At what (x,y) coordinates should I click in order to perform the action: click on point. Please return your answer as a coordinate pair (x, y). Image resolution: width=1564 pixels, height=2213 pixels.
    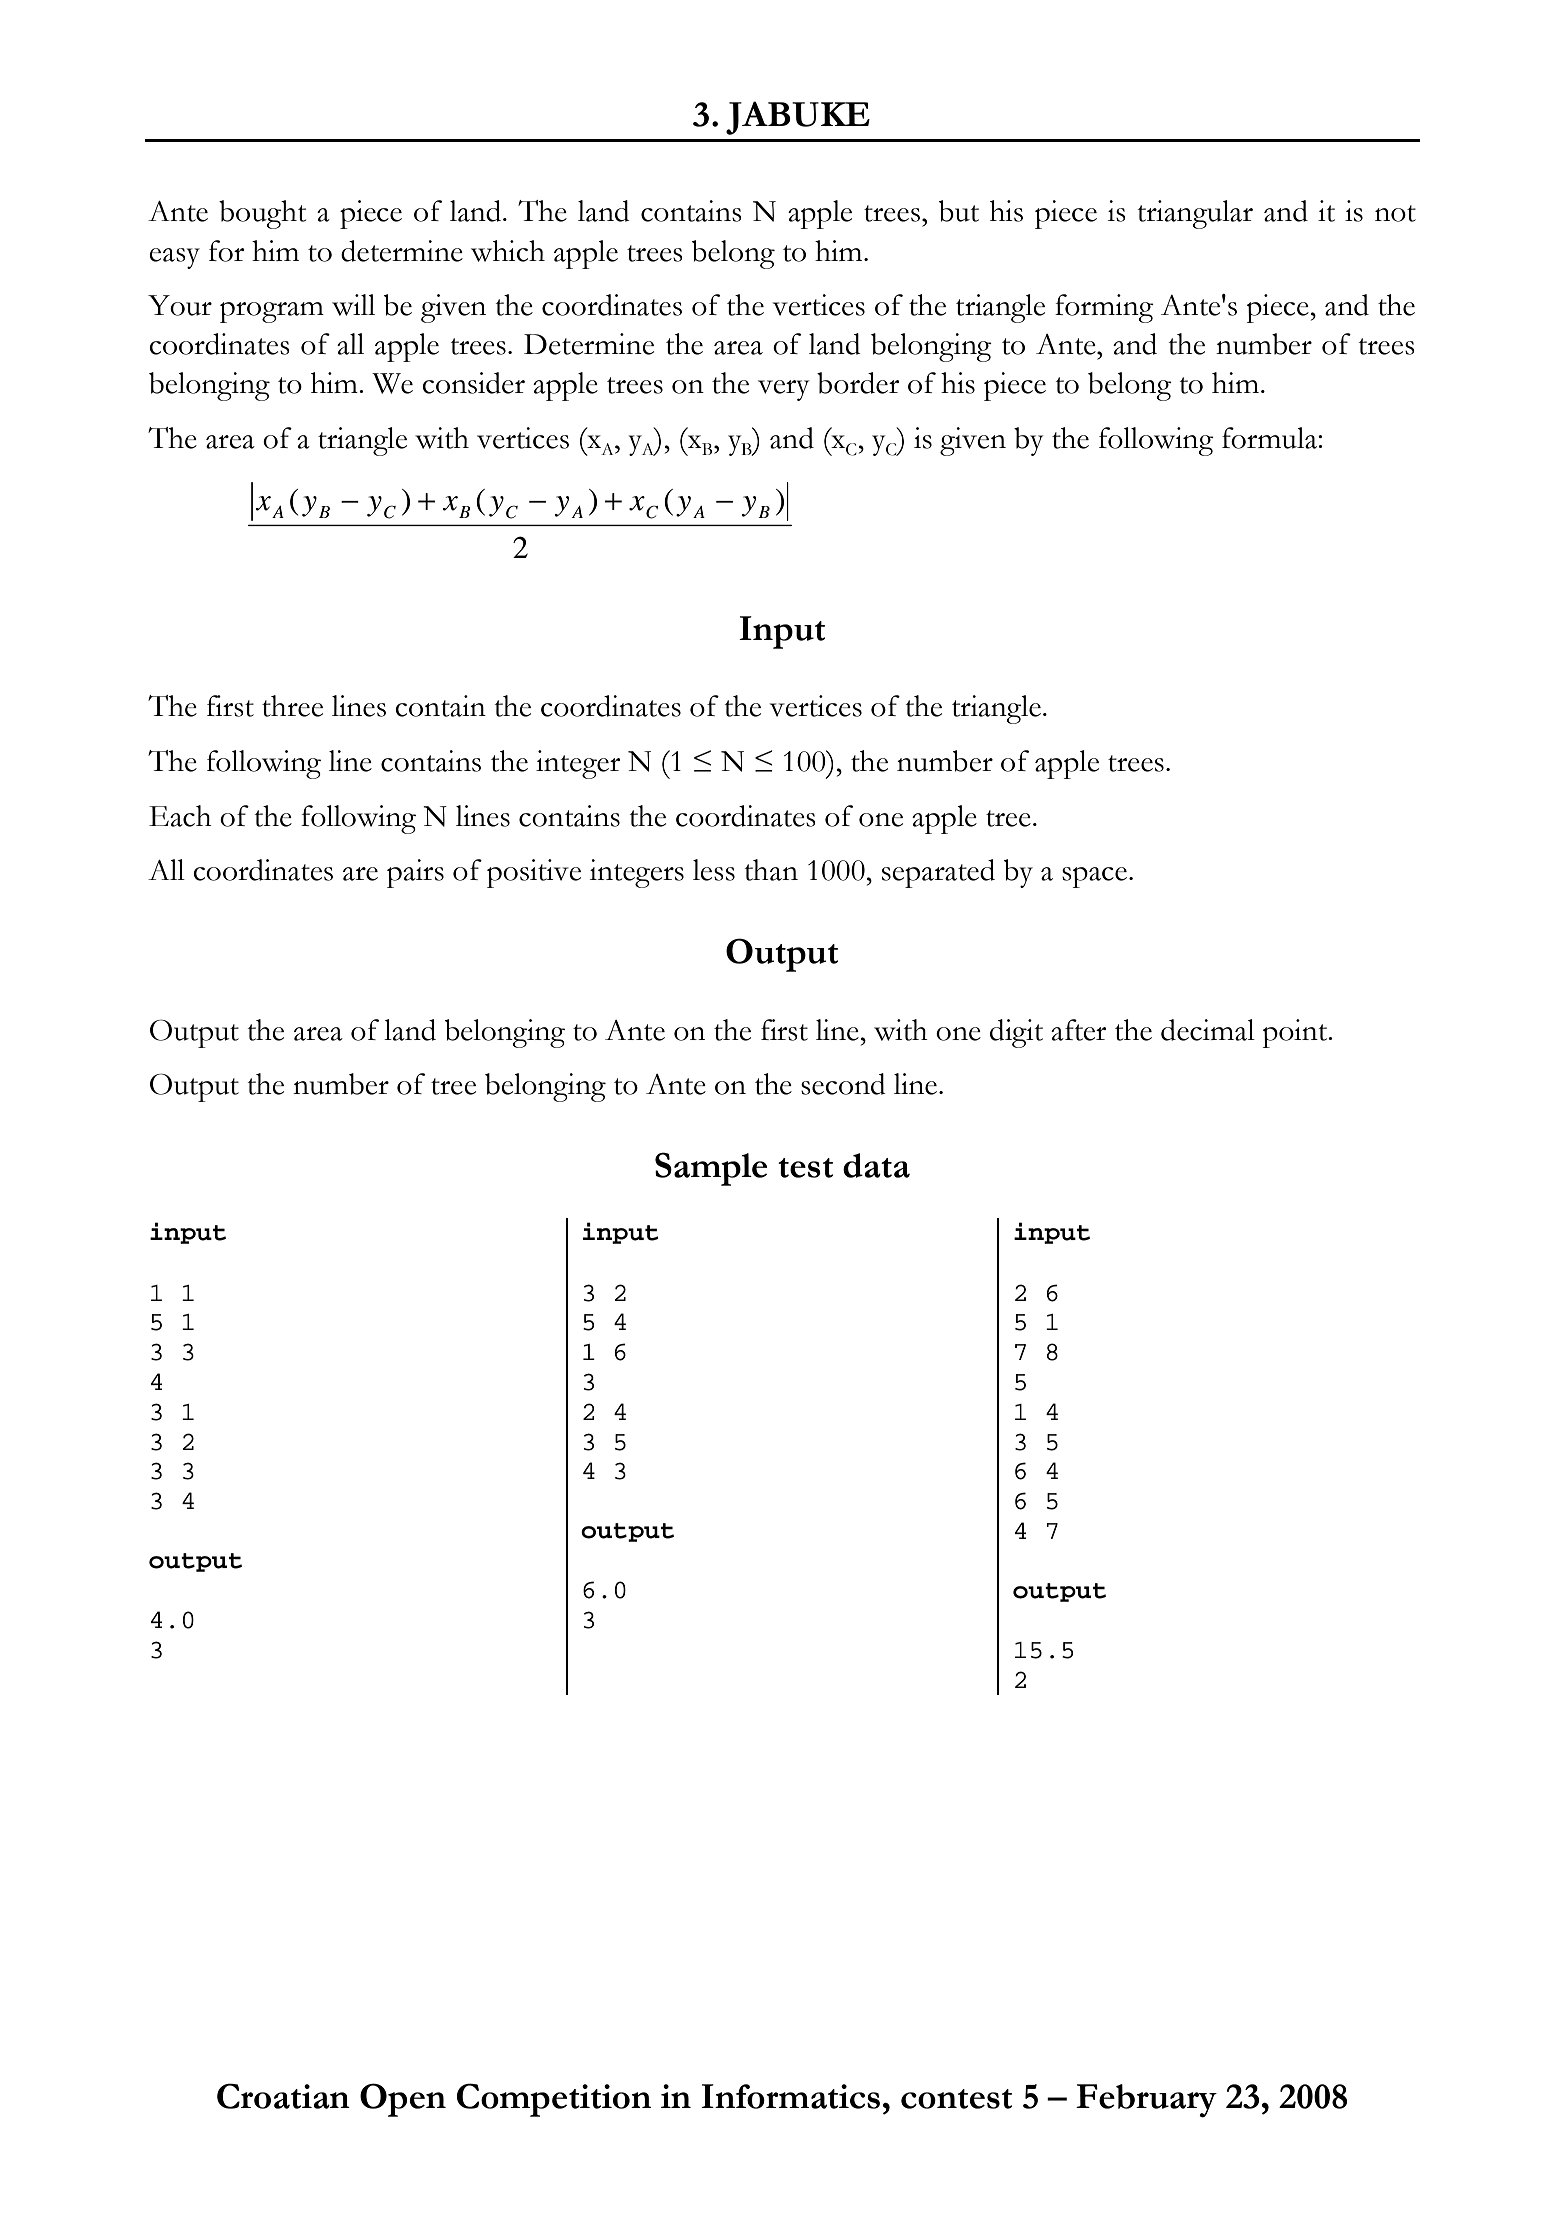
    Looking at the image, I should click on (1296, 1033).
